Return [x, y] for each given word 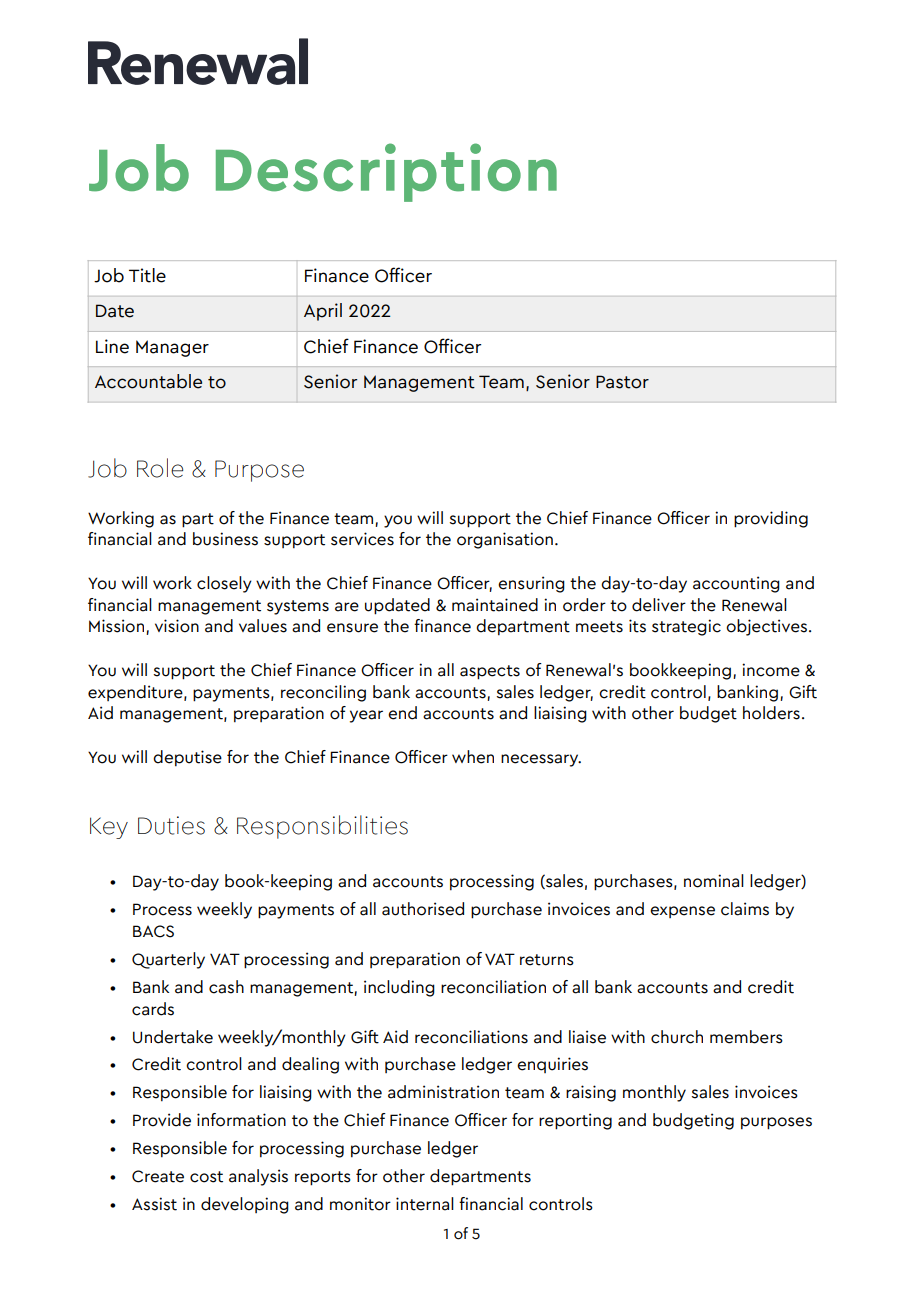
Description [386, 172]
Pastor [622, 382]
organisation [505, 540]
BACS [153, 931]
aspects [490, 672]
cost [206, 1177]
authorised [423, 909]
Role [160, 468]
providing [771, 519]
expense [682, 912]
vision [177, 626]
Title [147, 275]
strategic [686, 627]
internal [425, 1204]
